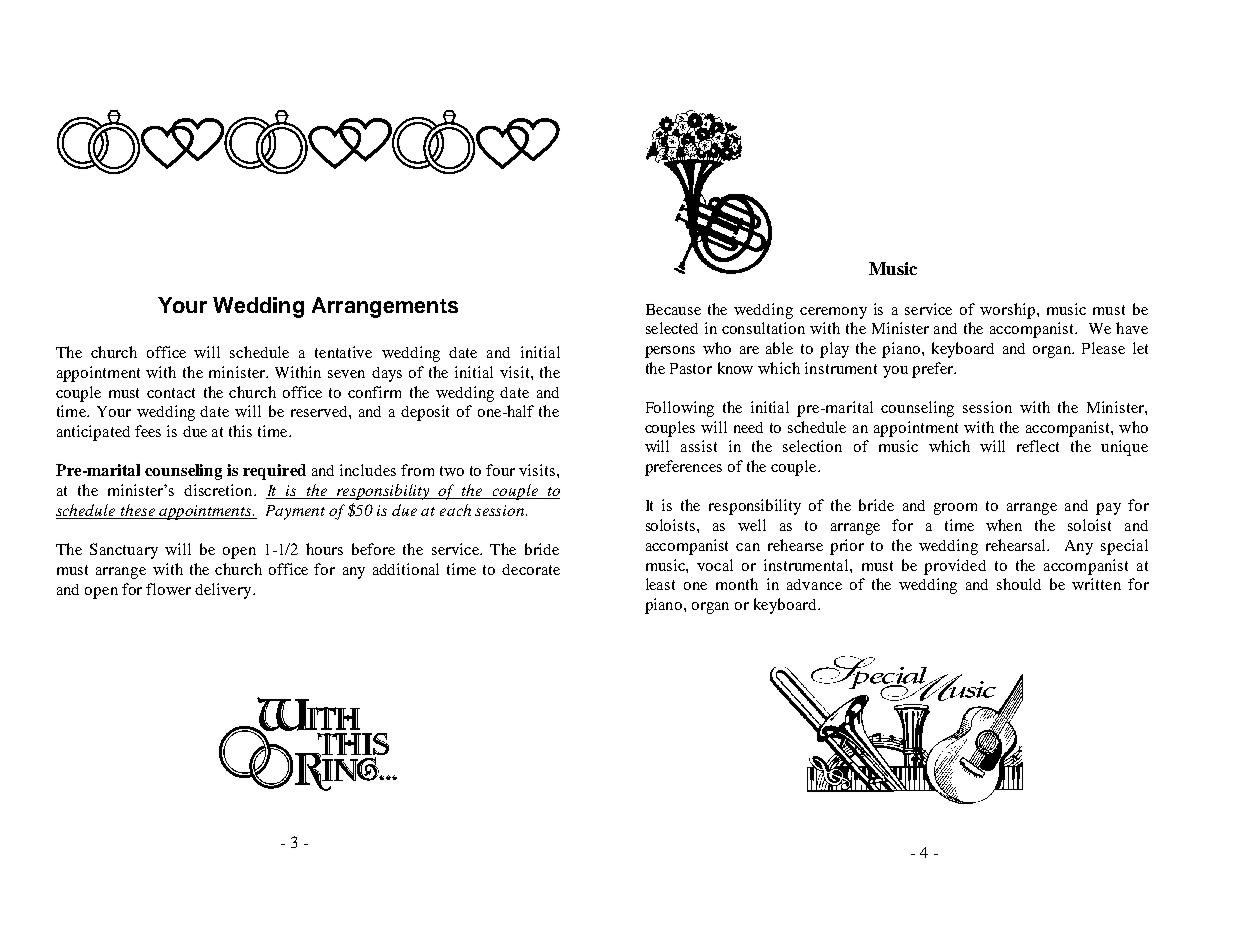 The width and height of the screenshot is (1233, 952). What do you see at coordinates (699, 446) in the screenshot?
I see `assist` at bounding box center [699, 446].
